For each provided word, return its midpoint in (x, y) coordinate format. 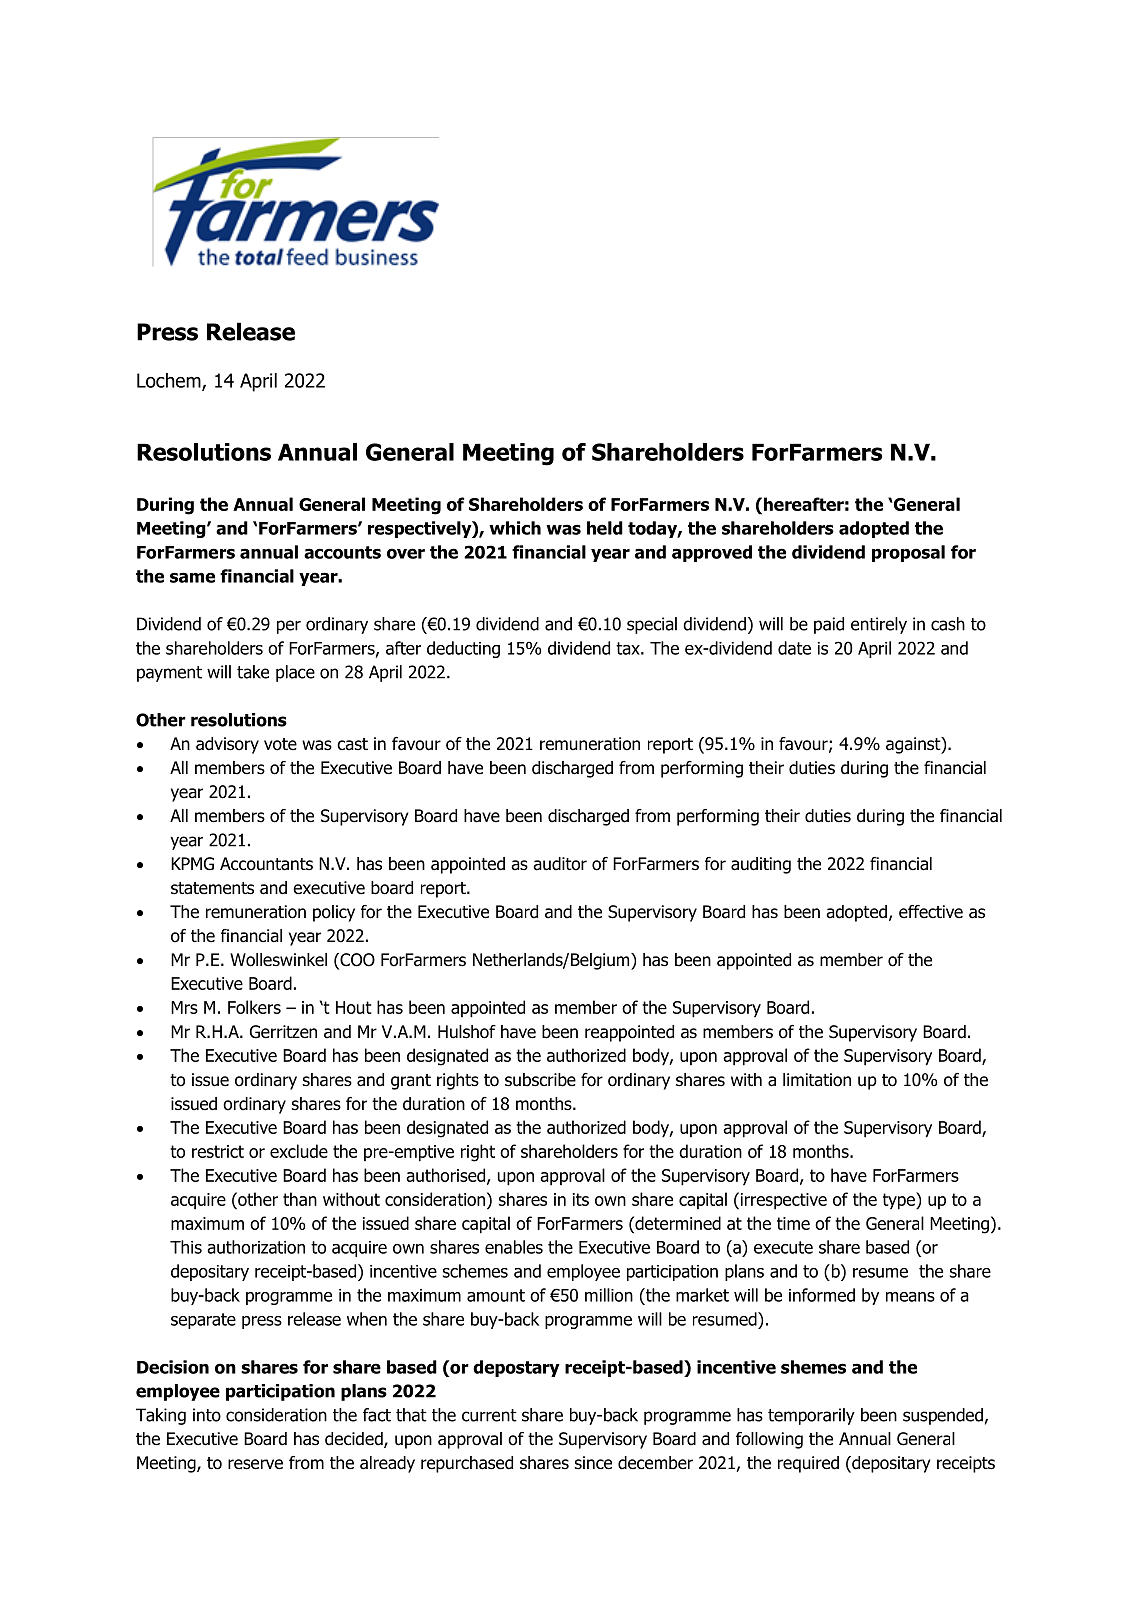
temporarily (811, 1416)
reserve (255, 1464)
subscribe (540, 1080)
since (593, 1463)
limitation (817, 1080)
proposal (908, 553)
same (192, 577)
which (515, 528)
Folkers (254, 1007)
